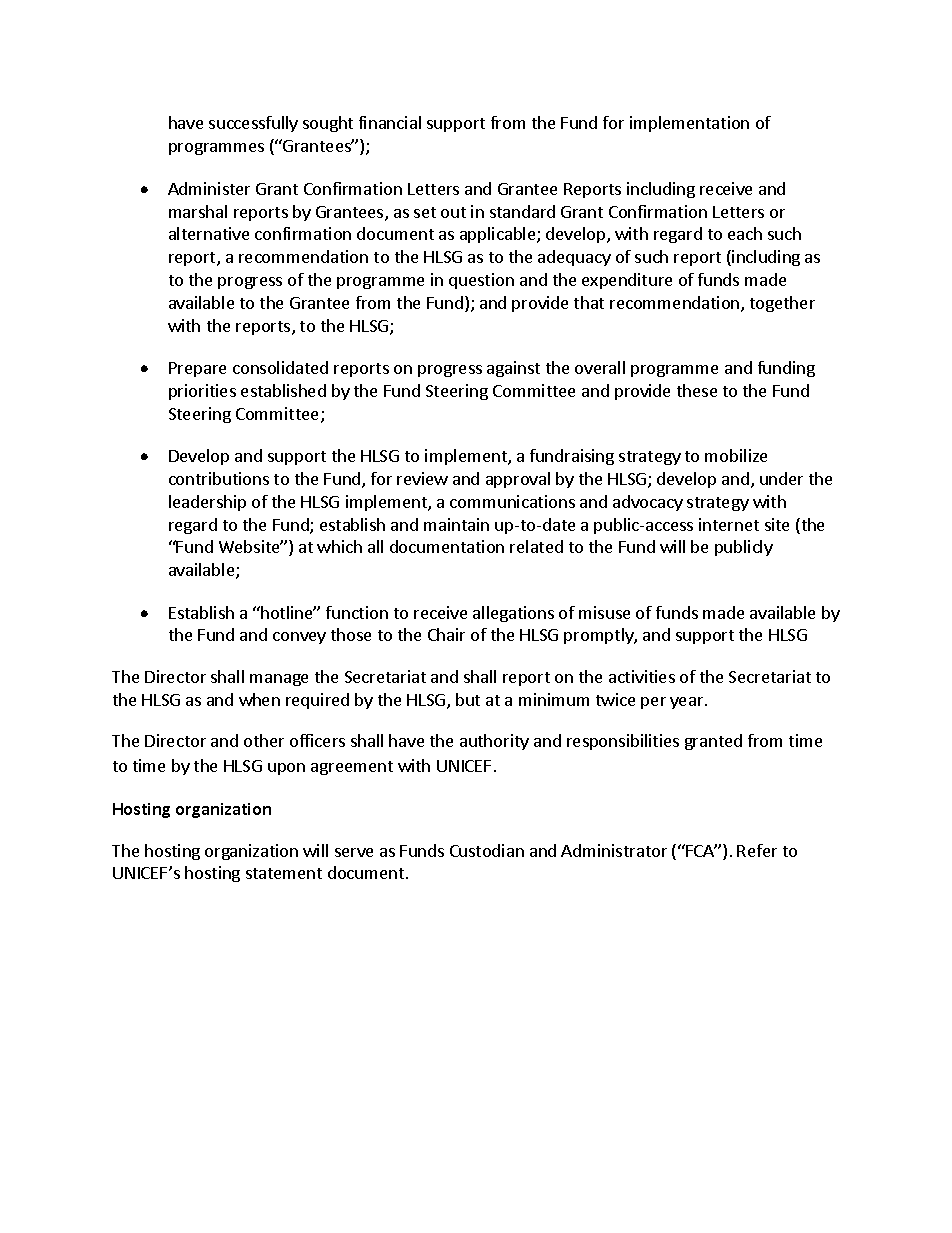 This screenshot has width=952, height=1233. I want to click on contributions, so click(219, 478).
